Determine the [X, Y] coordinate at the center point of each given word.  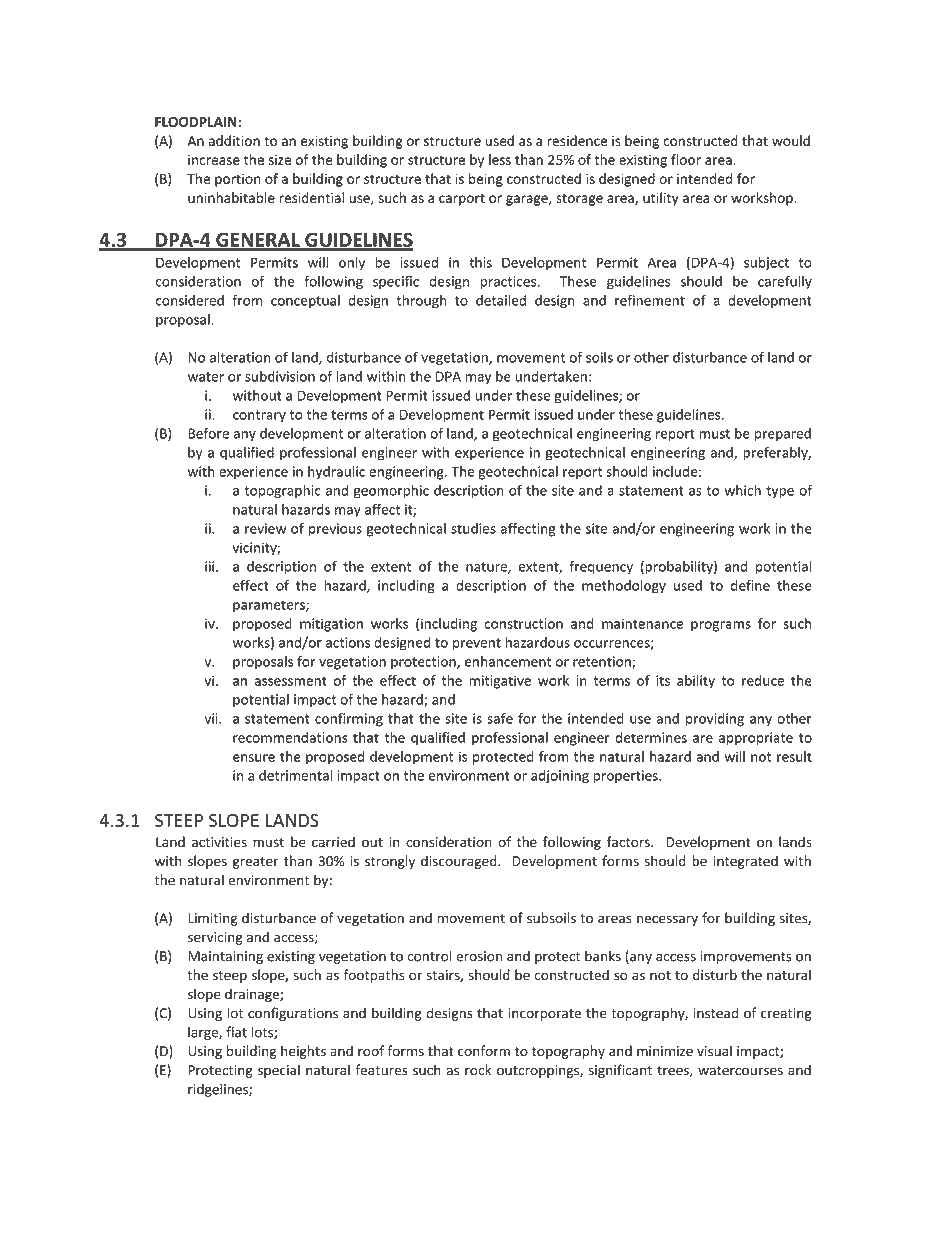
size [280, 160]
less [500, 159]
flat [236, 1032]
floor [686, 159]
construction [523, 623]
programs [721, 626]
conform [484, 1051]
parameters [270, 606]
